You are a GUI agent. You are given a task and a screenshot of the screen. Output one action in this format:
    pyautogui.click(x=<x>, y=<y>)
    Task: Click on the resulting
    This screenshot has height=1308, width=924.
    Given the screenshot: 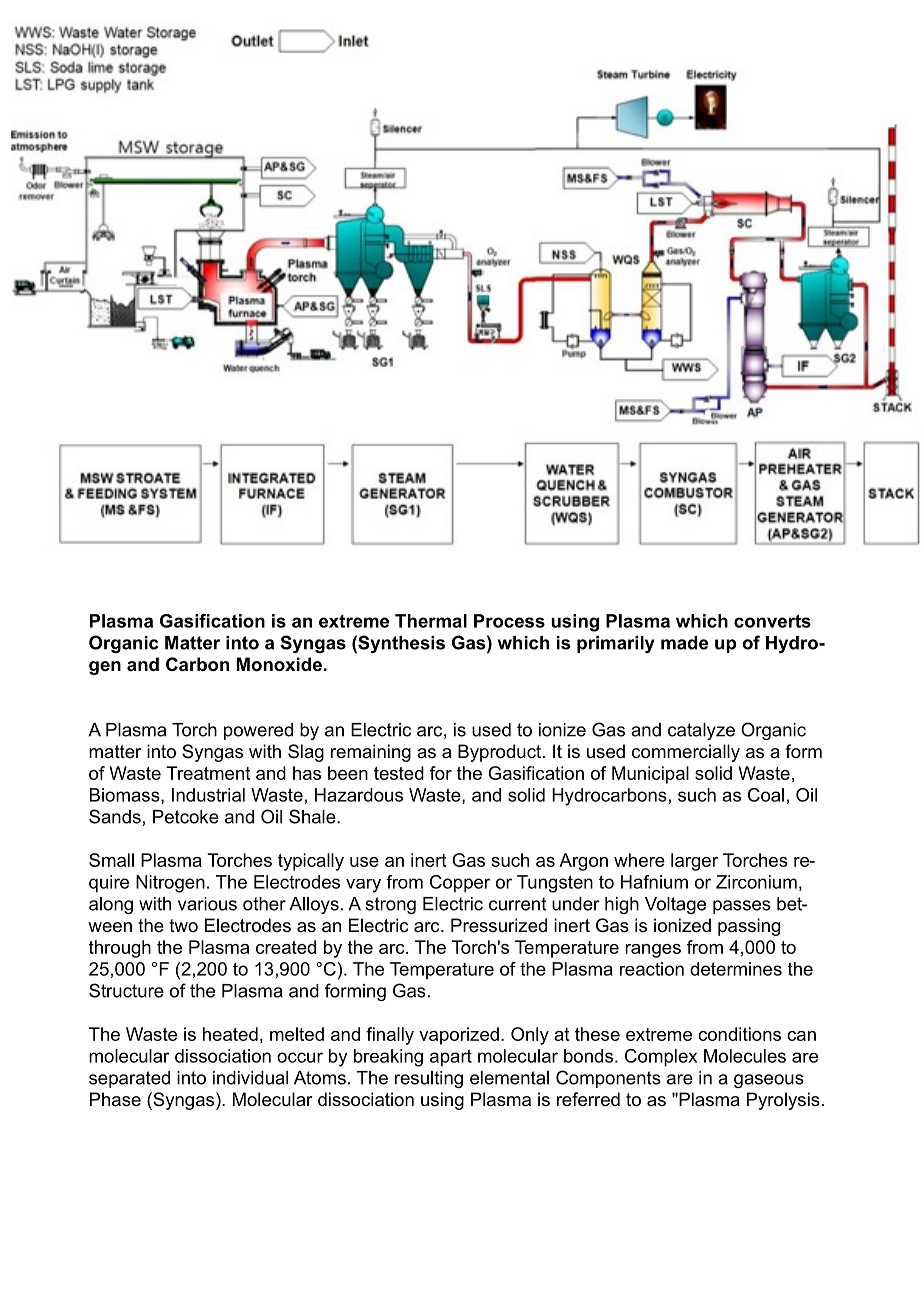 What is the action you would take?
    pyautogui.click(x=429, y=1079)
